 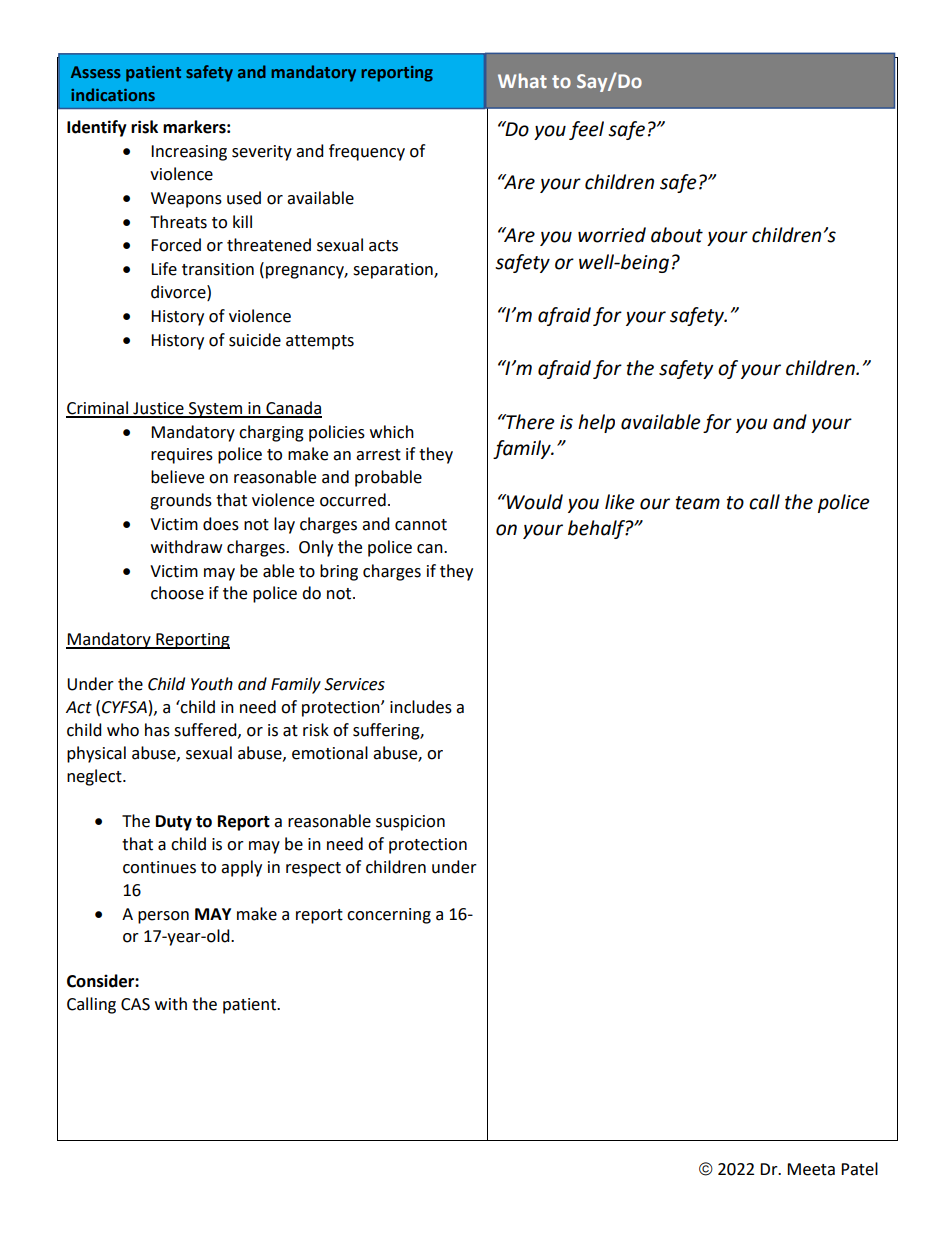 What do you see at coordinates (421, 707) in the image?
I see `includes` at bounding box center [421, 707].
